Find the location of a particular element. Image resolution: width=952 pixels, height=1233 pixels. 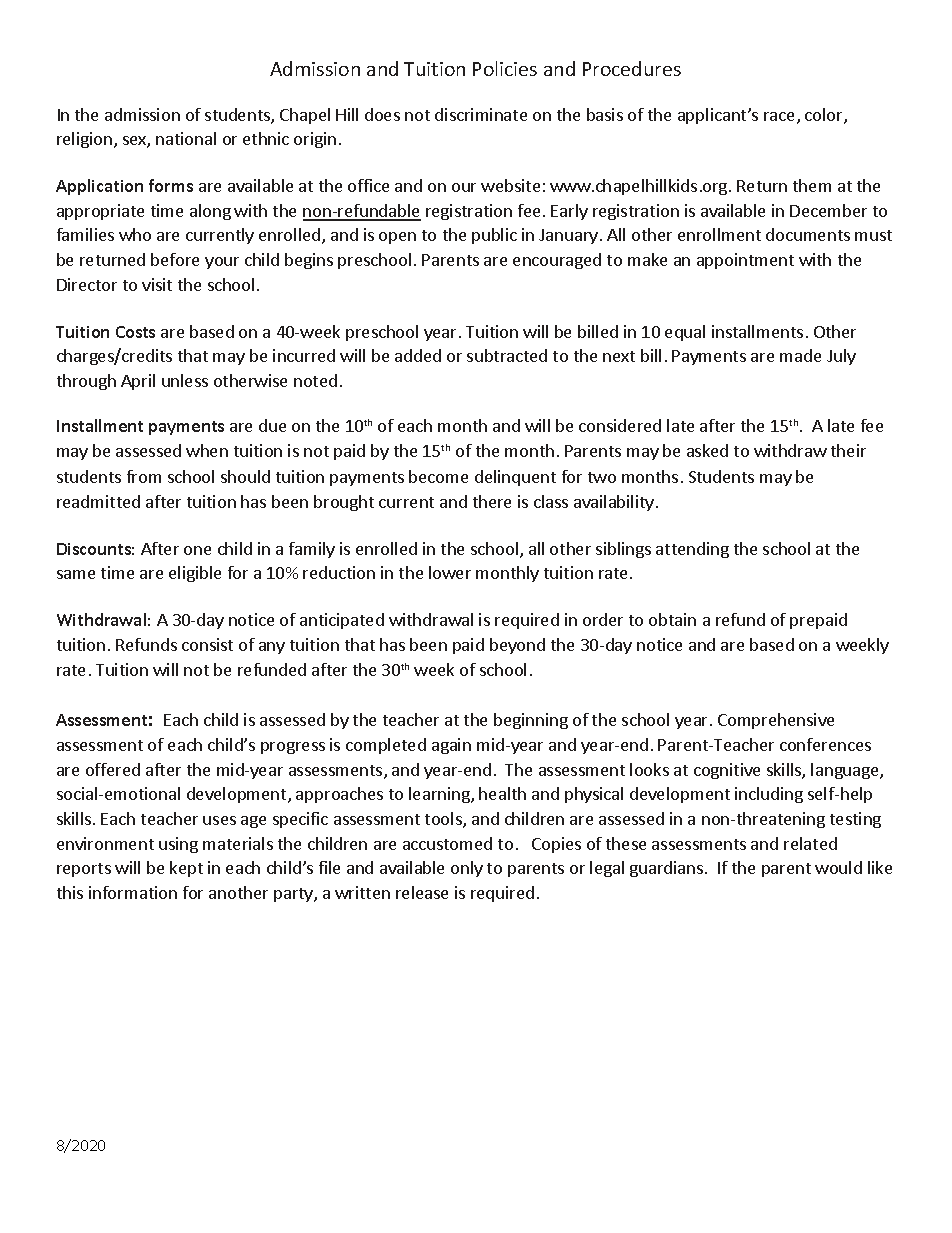

kept is located at coordinates (186, 869).
